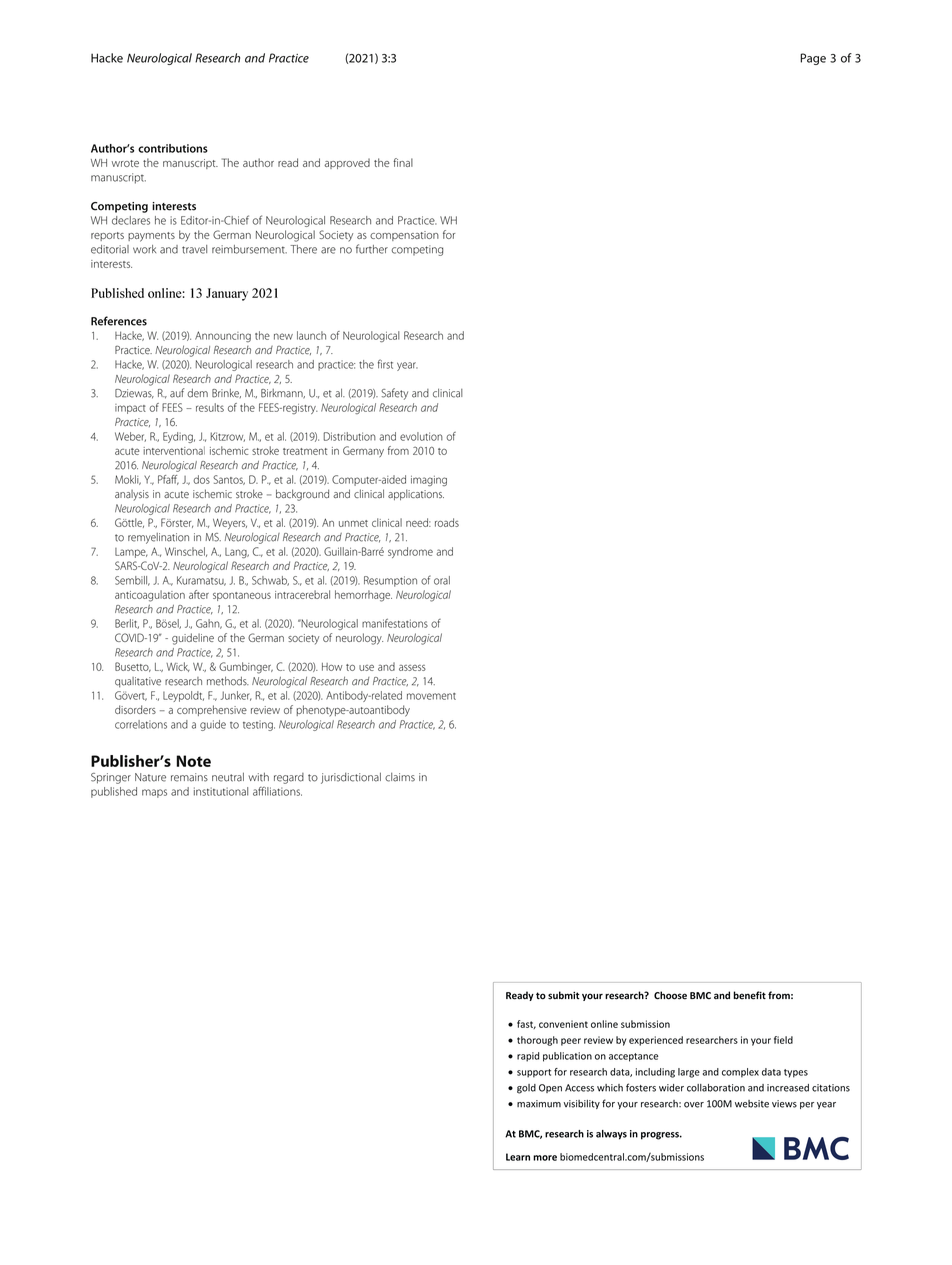  I want to click on imaging, so click(429, 481).
